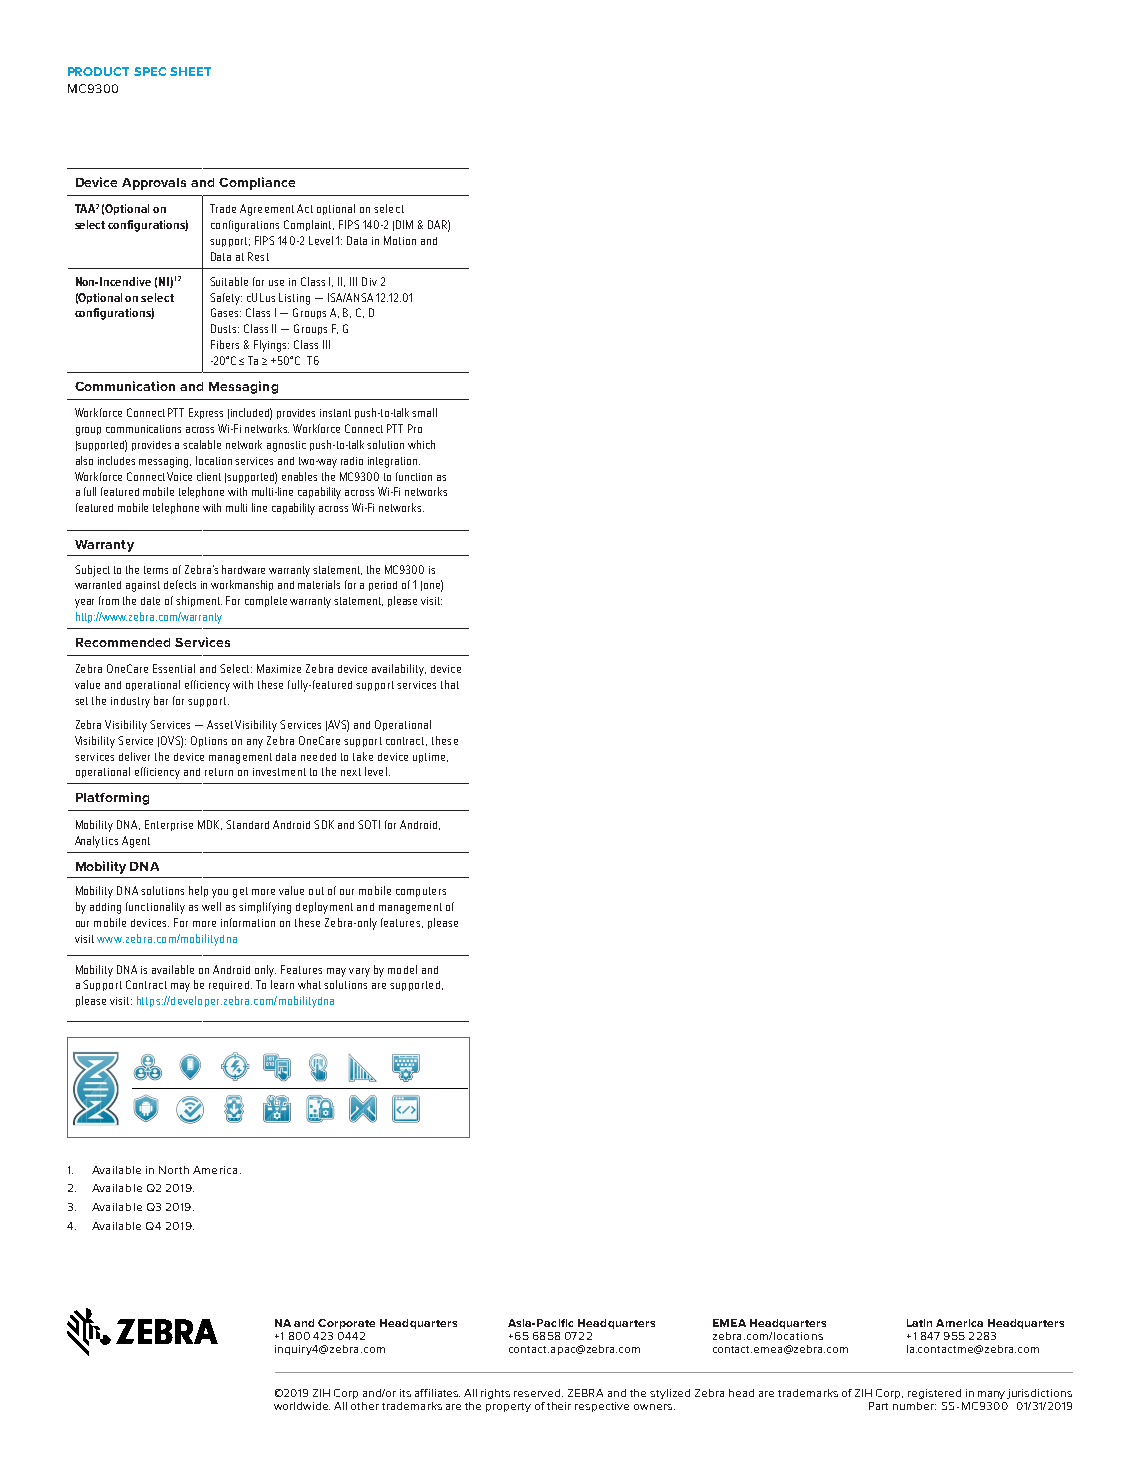 The width and height of the screenshot is (1140, 1476). Describe the element at coordinates (421, 444) in the screenshot. I see `which` at that location.
